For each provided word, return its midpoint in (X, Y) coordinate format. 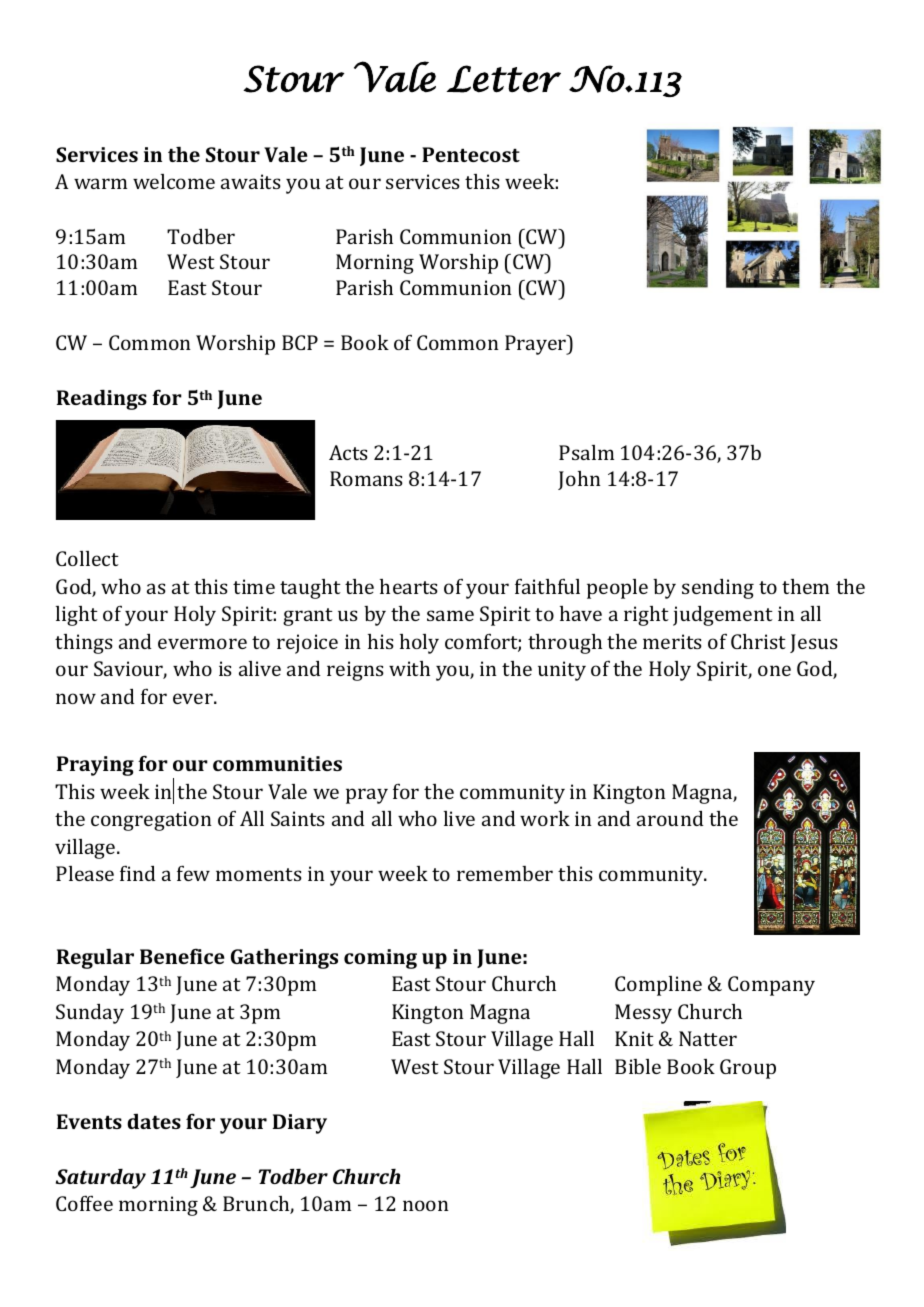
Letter (504, 79)
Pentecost (471, 154)
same (450, 615)
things (84, 644)
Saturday (101, 1178)
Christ (758, 641)
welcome (174, 181)
